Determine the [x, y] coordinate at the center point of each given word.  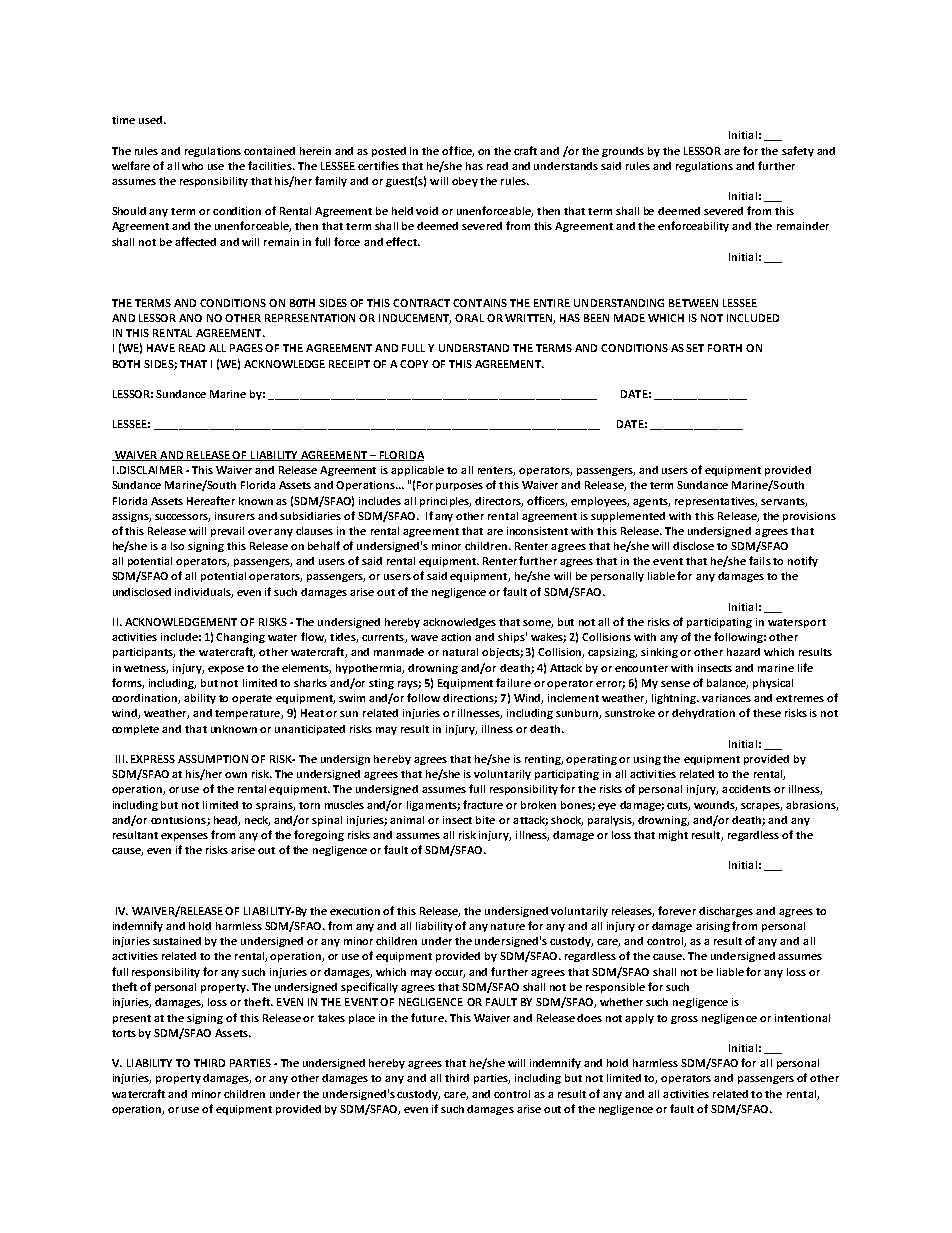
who [192, 166]
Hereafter [211, 500]
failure [513, 682]
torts [124, 1033]
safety [798, 151]
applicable [417, 471]
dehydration [703, 714]
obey [465, 182]
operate [252, 699]
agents [651, 502]
